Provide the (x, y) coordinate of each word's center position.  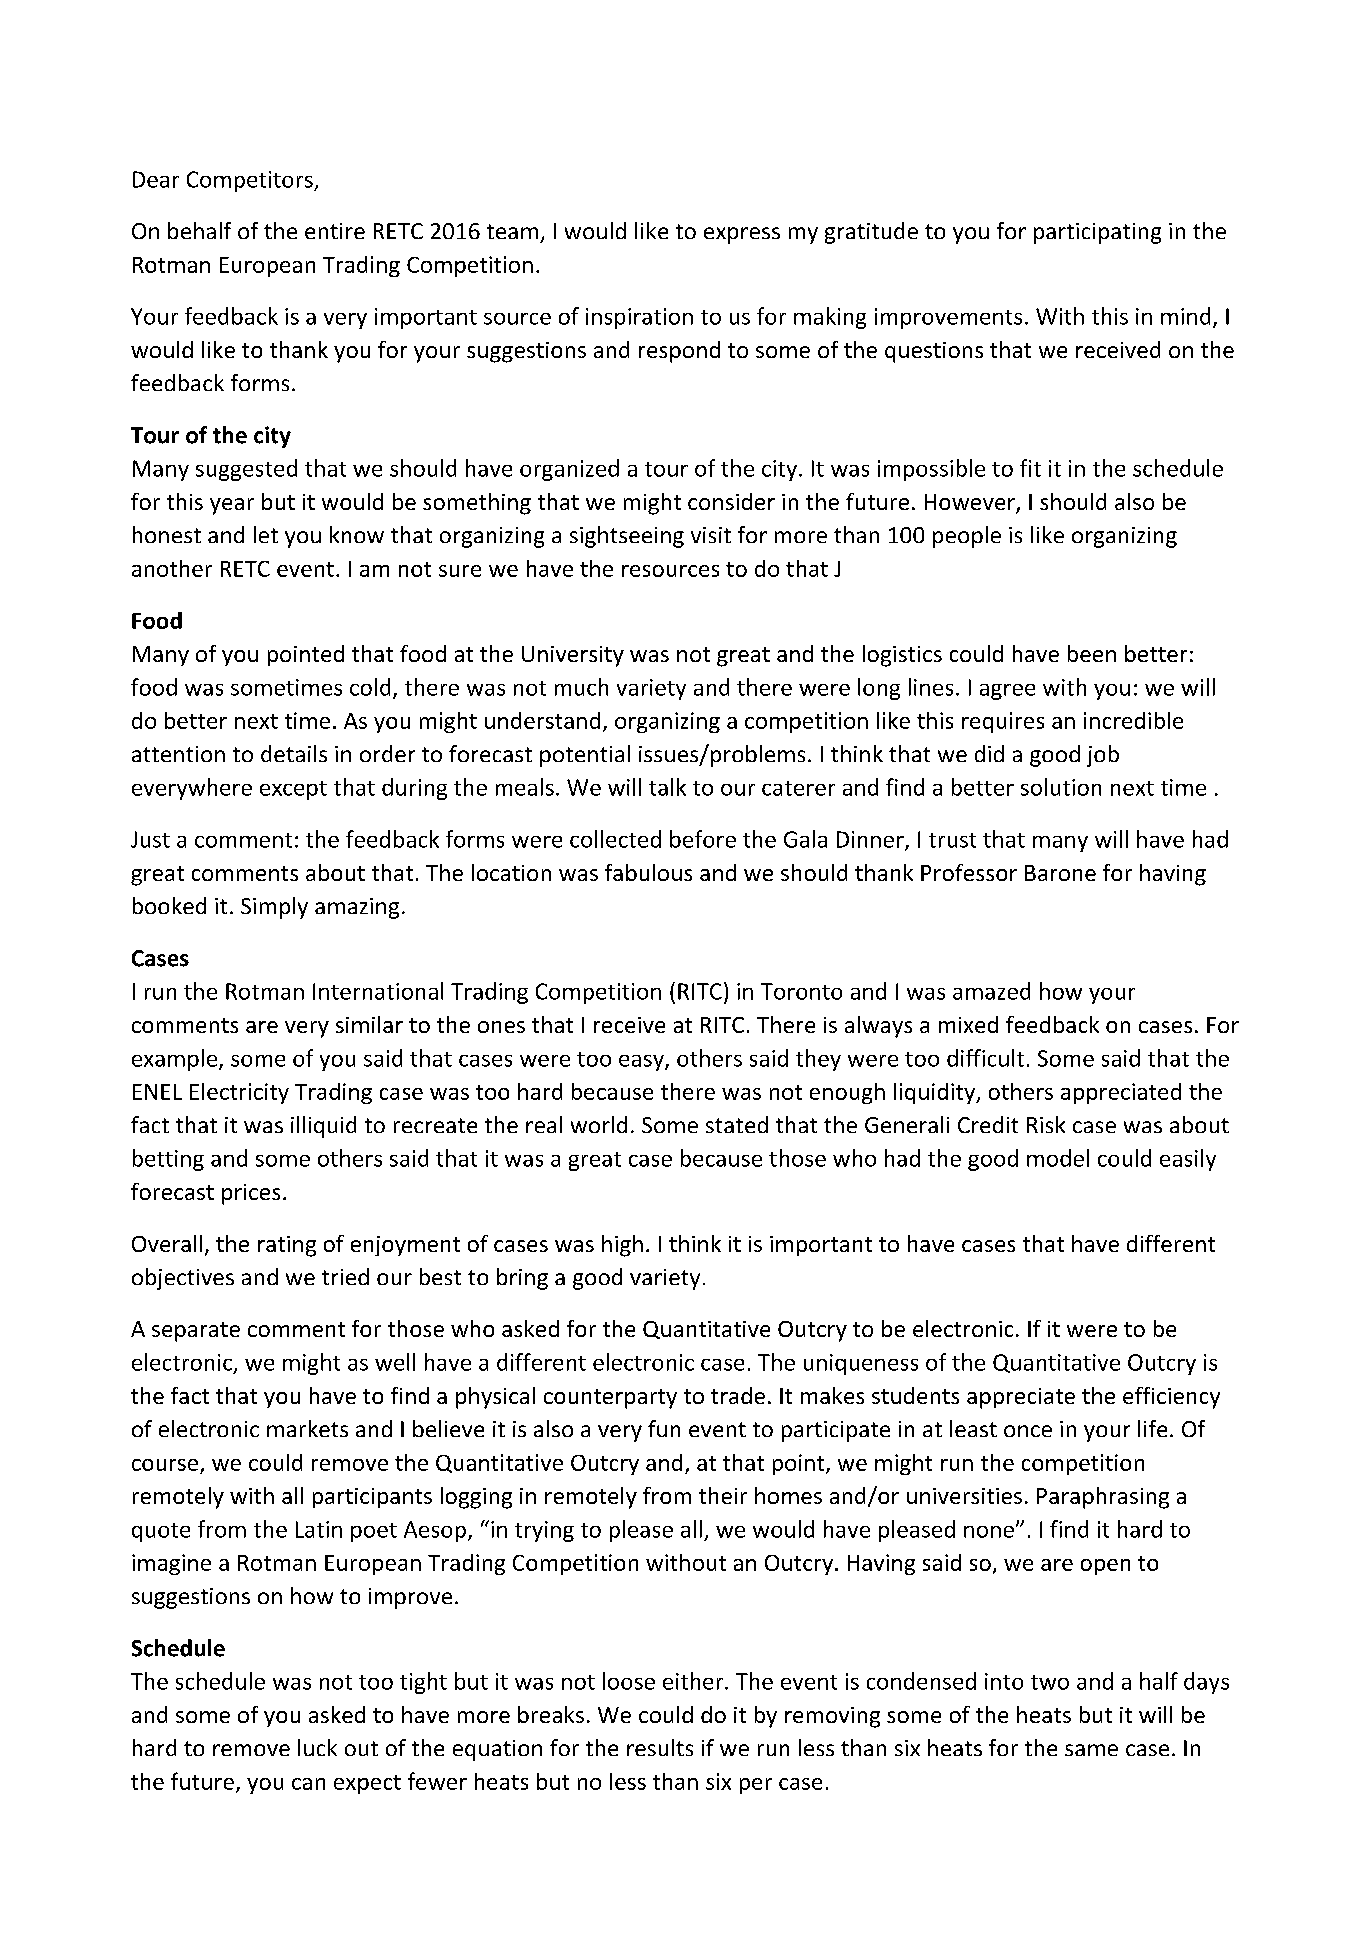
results (660, 1747)
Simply (274, 908)
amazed (991, 991)
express (742, 235)
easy (642, 1063)
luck (317, 1747)
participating (1097, 233)
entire (335, 231)
